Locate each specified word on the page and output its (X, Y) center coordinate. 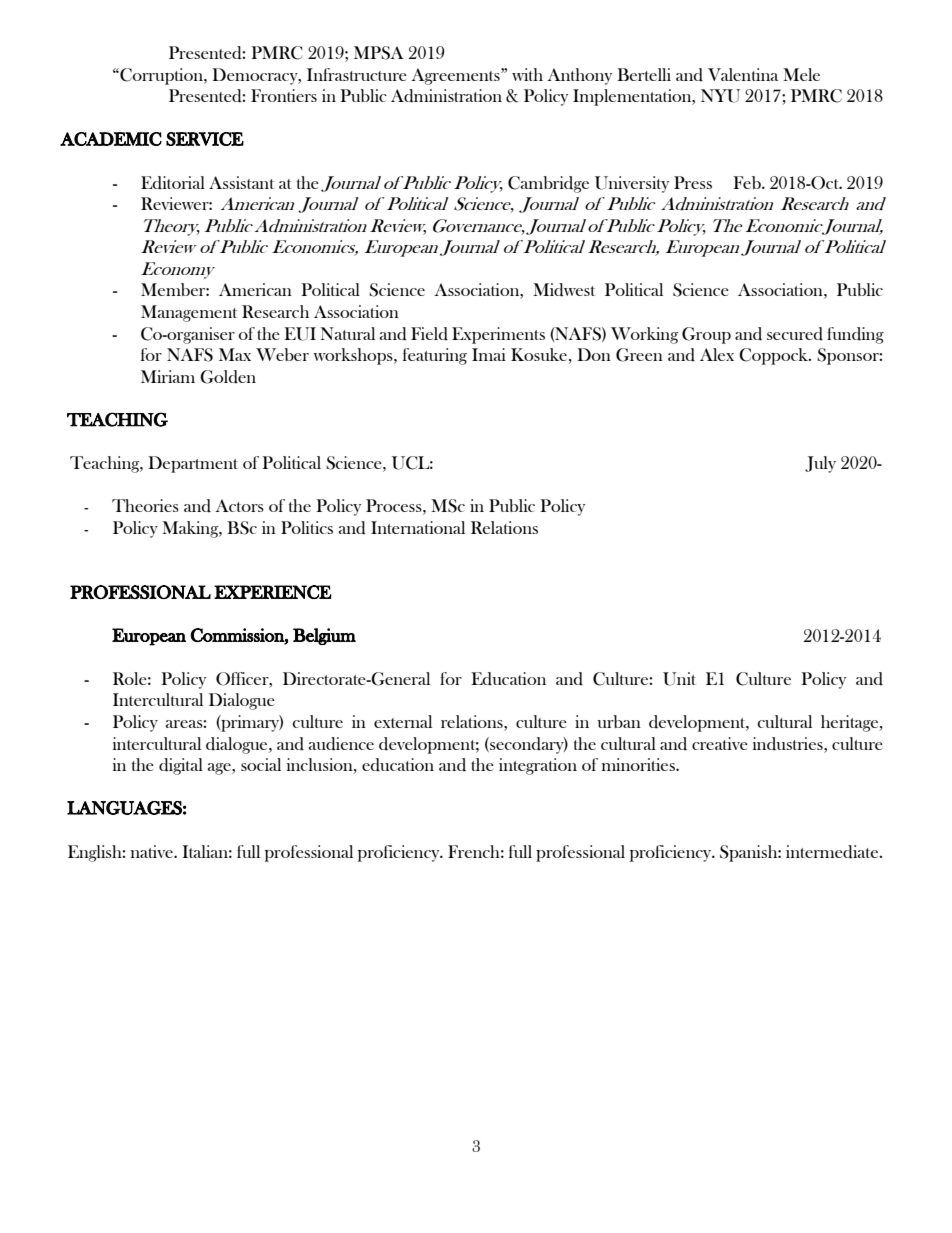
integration (538, 766)
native (153, 851)
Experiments (498, 335)
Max (235, 354)
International (418, 527)
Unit (679, 679)
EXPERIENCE (273, 592)
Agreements (456, 76)
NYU (720, 96)
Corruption (161, 76)
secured (795, 334)
